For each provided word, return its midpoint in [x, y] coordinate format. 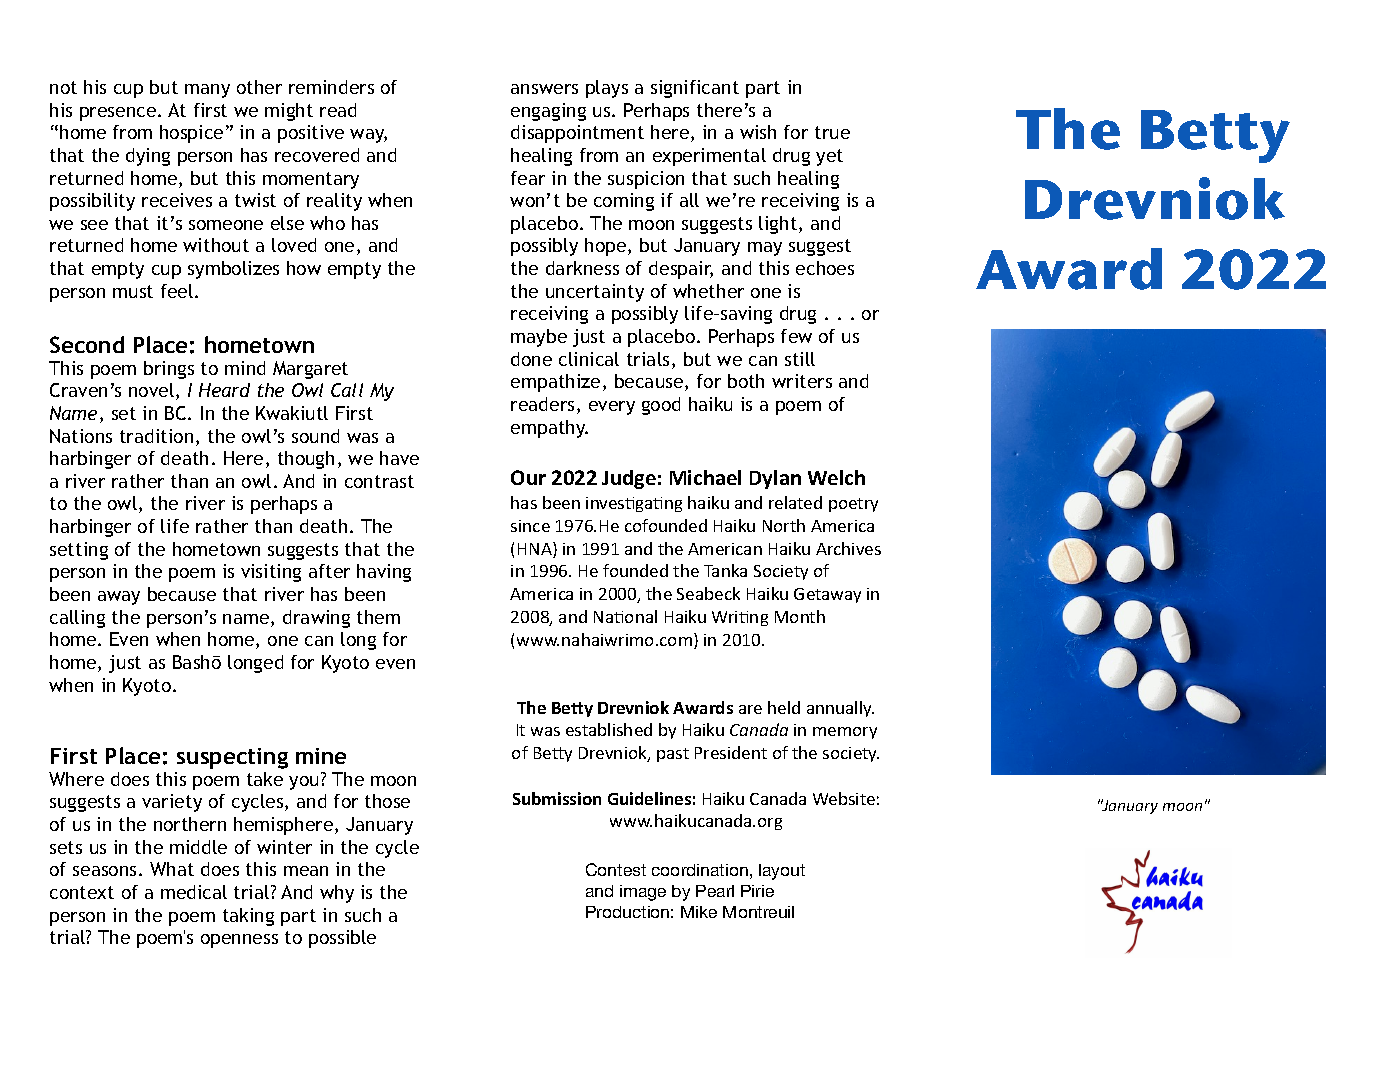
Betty [1215, 136]
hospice [191, 134]
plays [607, 89]
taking [248, 917]
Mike [699, 912]
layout [782, 872]
